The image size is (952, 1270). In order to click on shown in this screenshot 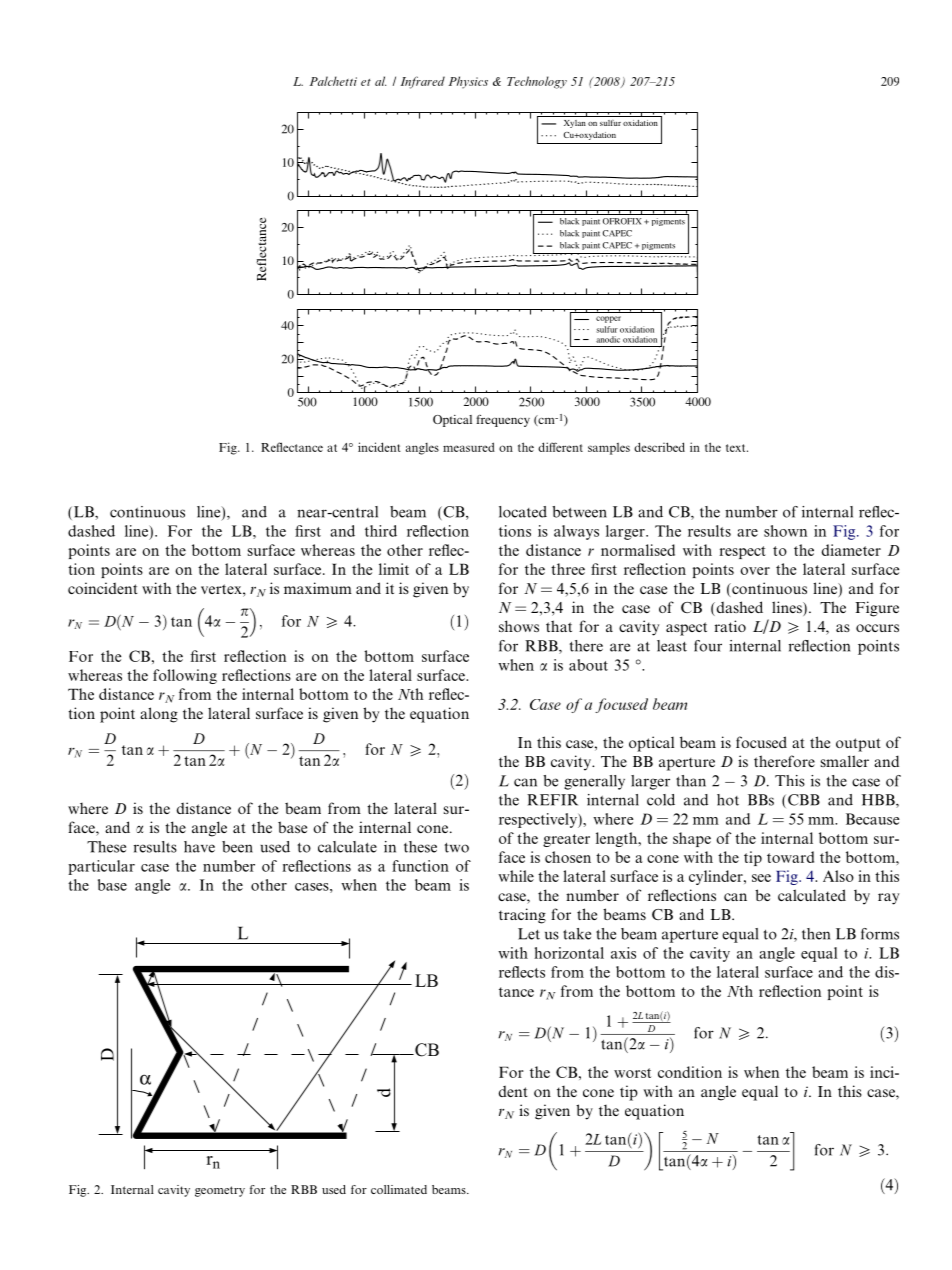, I will do `click(785, 531)`.
